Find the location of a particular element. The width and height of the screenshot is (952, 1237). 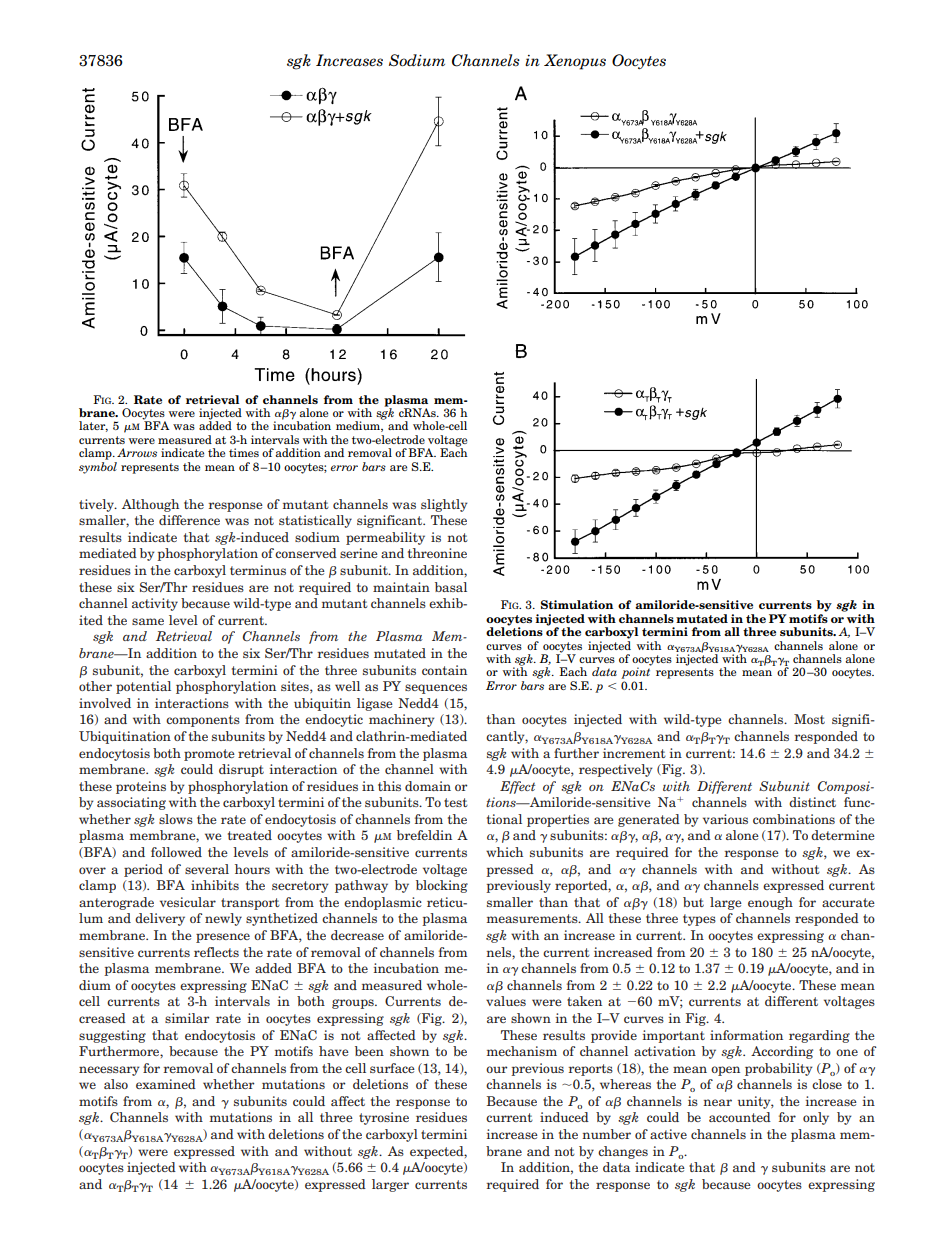

sequences is located at coordinates (436, 689).
